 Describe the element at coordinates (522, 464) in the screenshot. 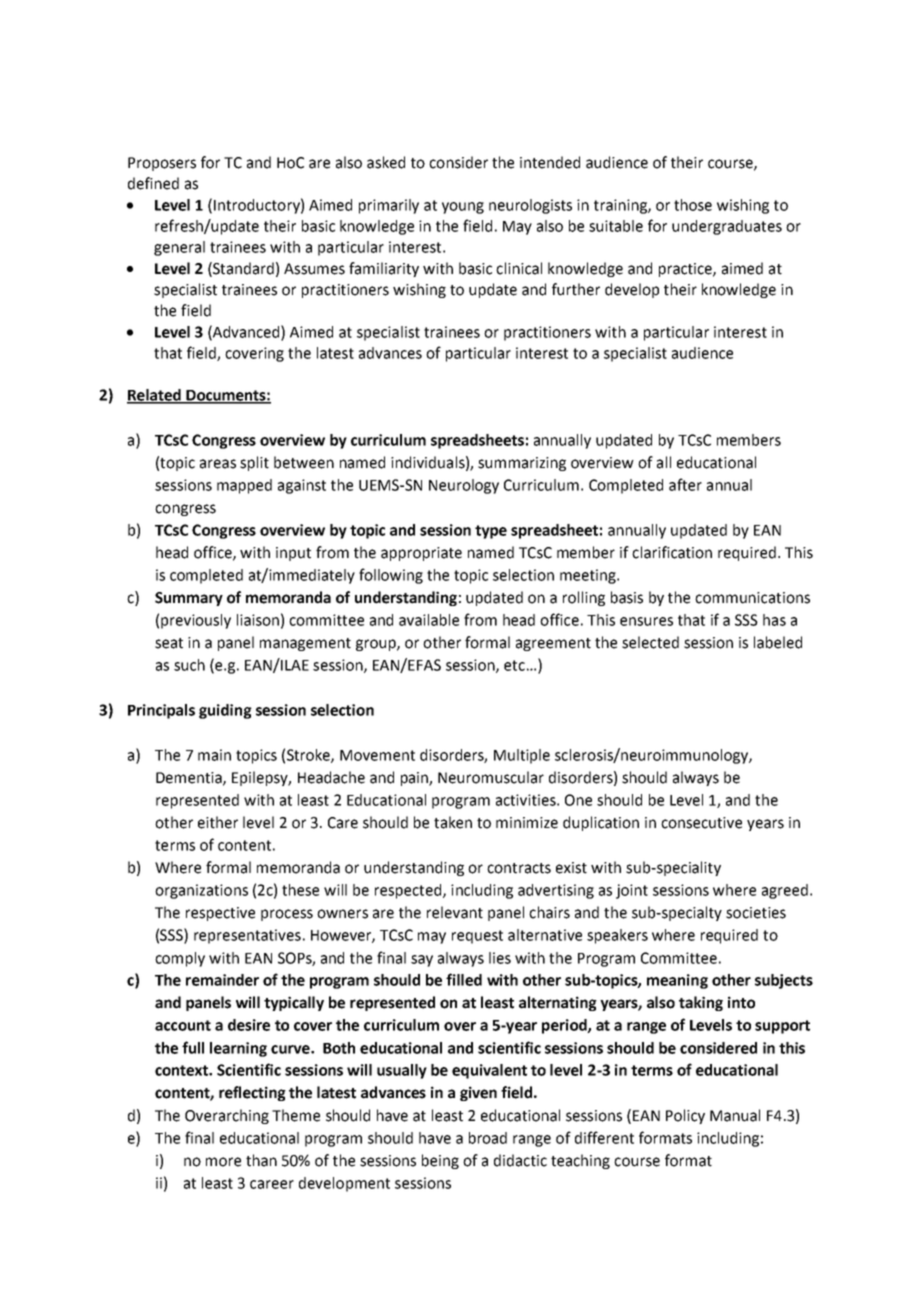

I see `summarizing` at that location.
